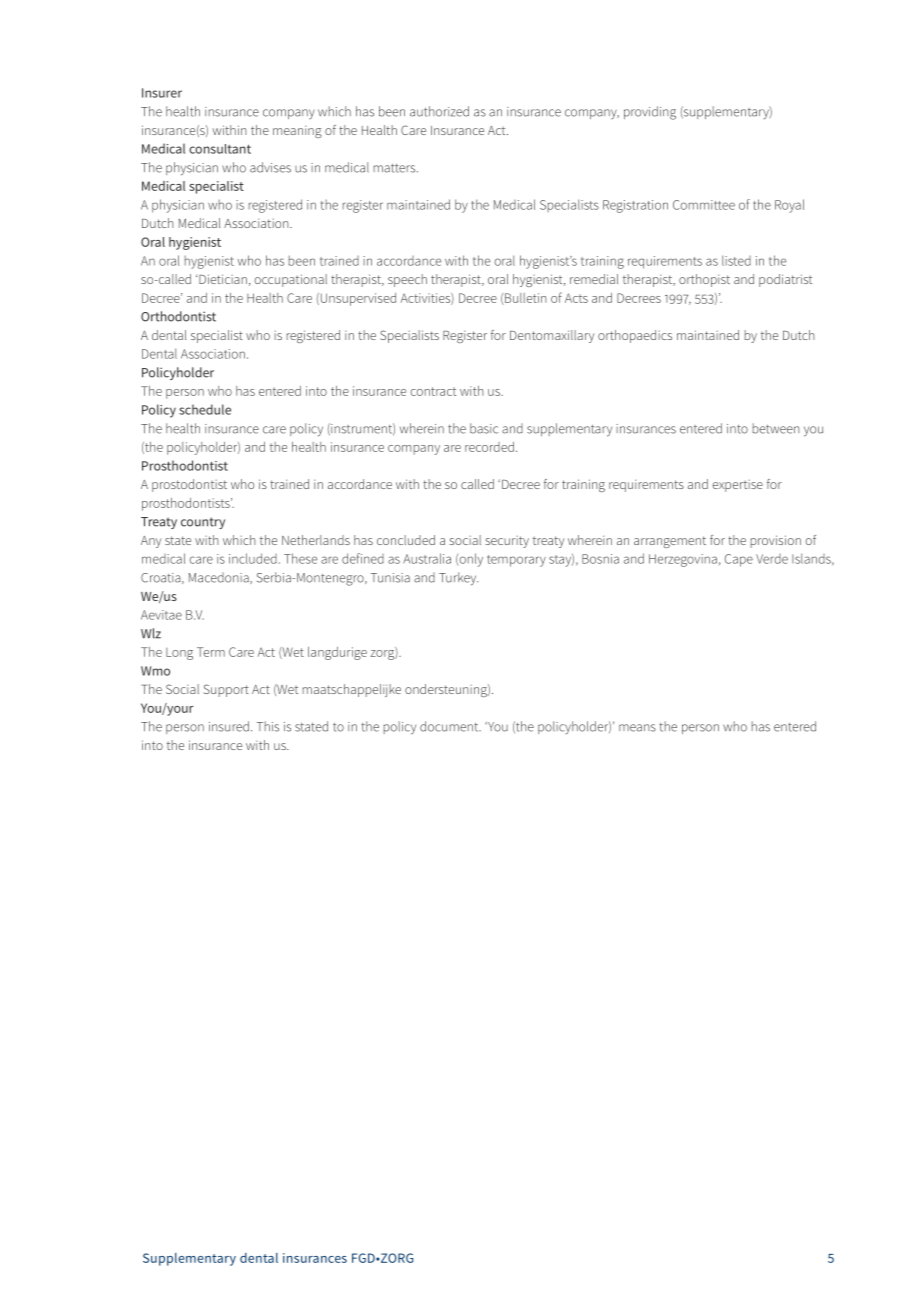 The width and height of the screenshot is (924, 1308). What do you see at coordinates (525, 299) in the screenshot?
I see `Bulletin` at bounding box center [525, 299].
